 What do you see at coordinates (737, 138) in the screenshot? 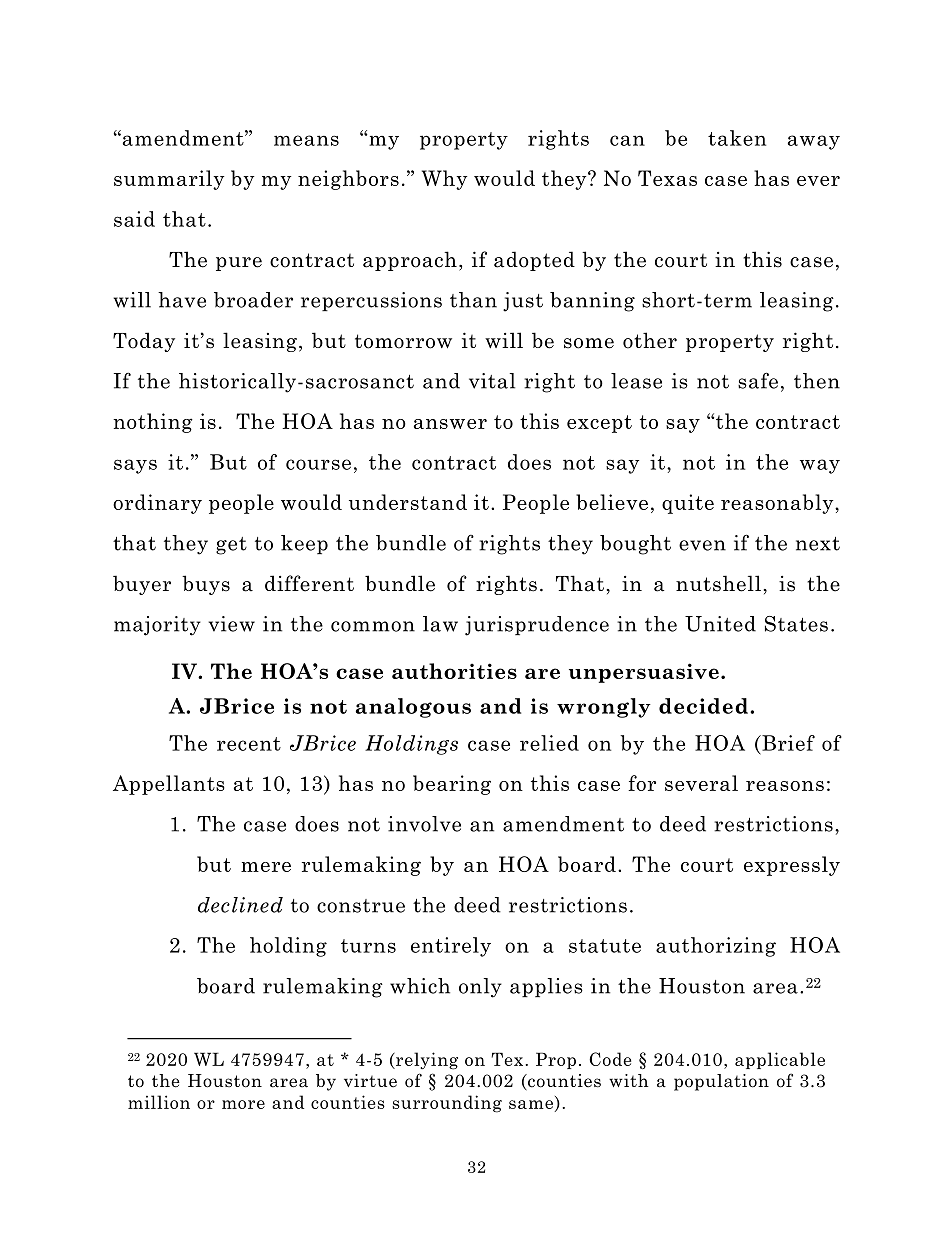
I see `taken` at bounding box center [737, 138].
